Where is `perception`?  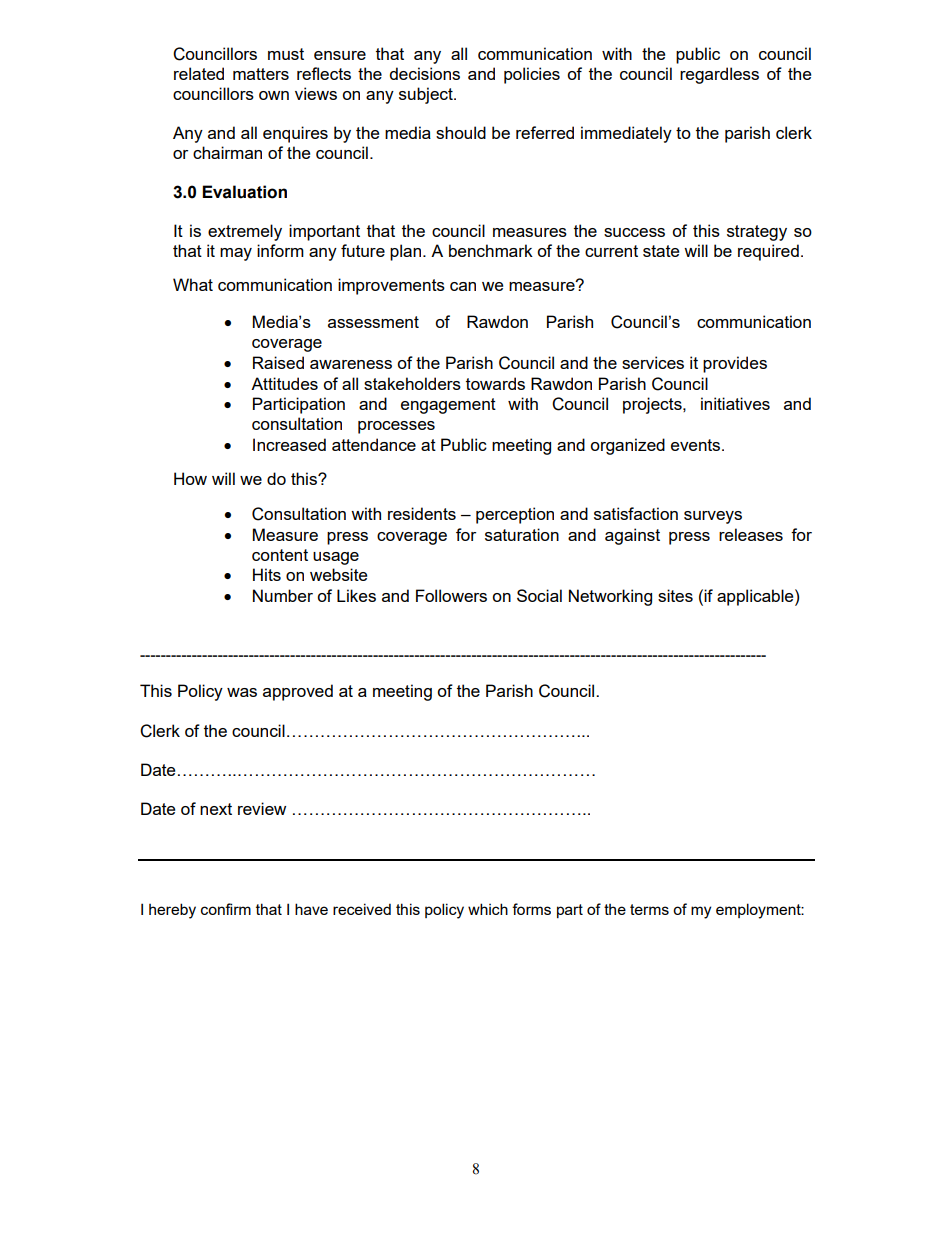
perception is located at coordinates (515, 515).
